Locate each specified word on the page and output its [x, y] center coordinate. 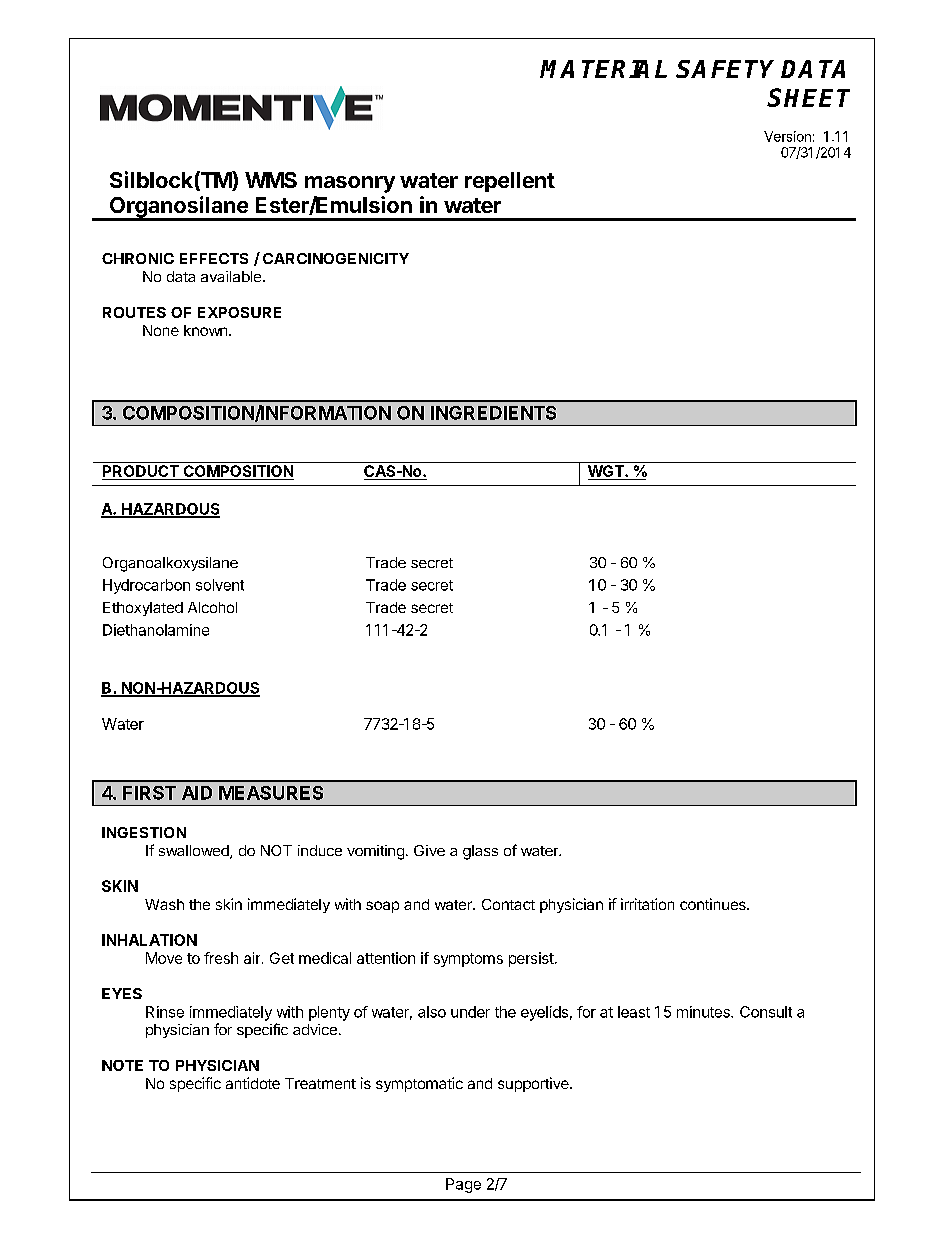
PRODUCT [141, 472]
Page [463, 1185]
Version [787, 136]
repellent [510, 182]
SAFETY [725, 69]
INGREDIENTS [493, 413]
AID [197, 793]
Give [429, 850]
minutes [704, 1012]
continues [714, 904]
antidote [253, 1083]
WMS [271, 180]
